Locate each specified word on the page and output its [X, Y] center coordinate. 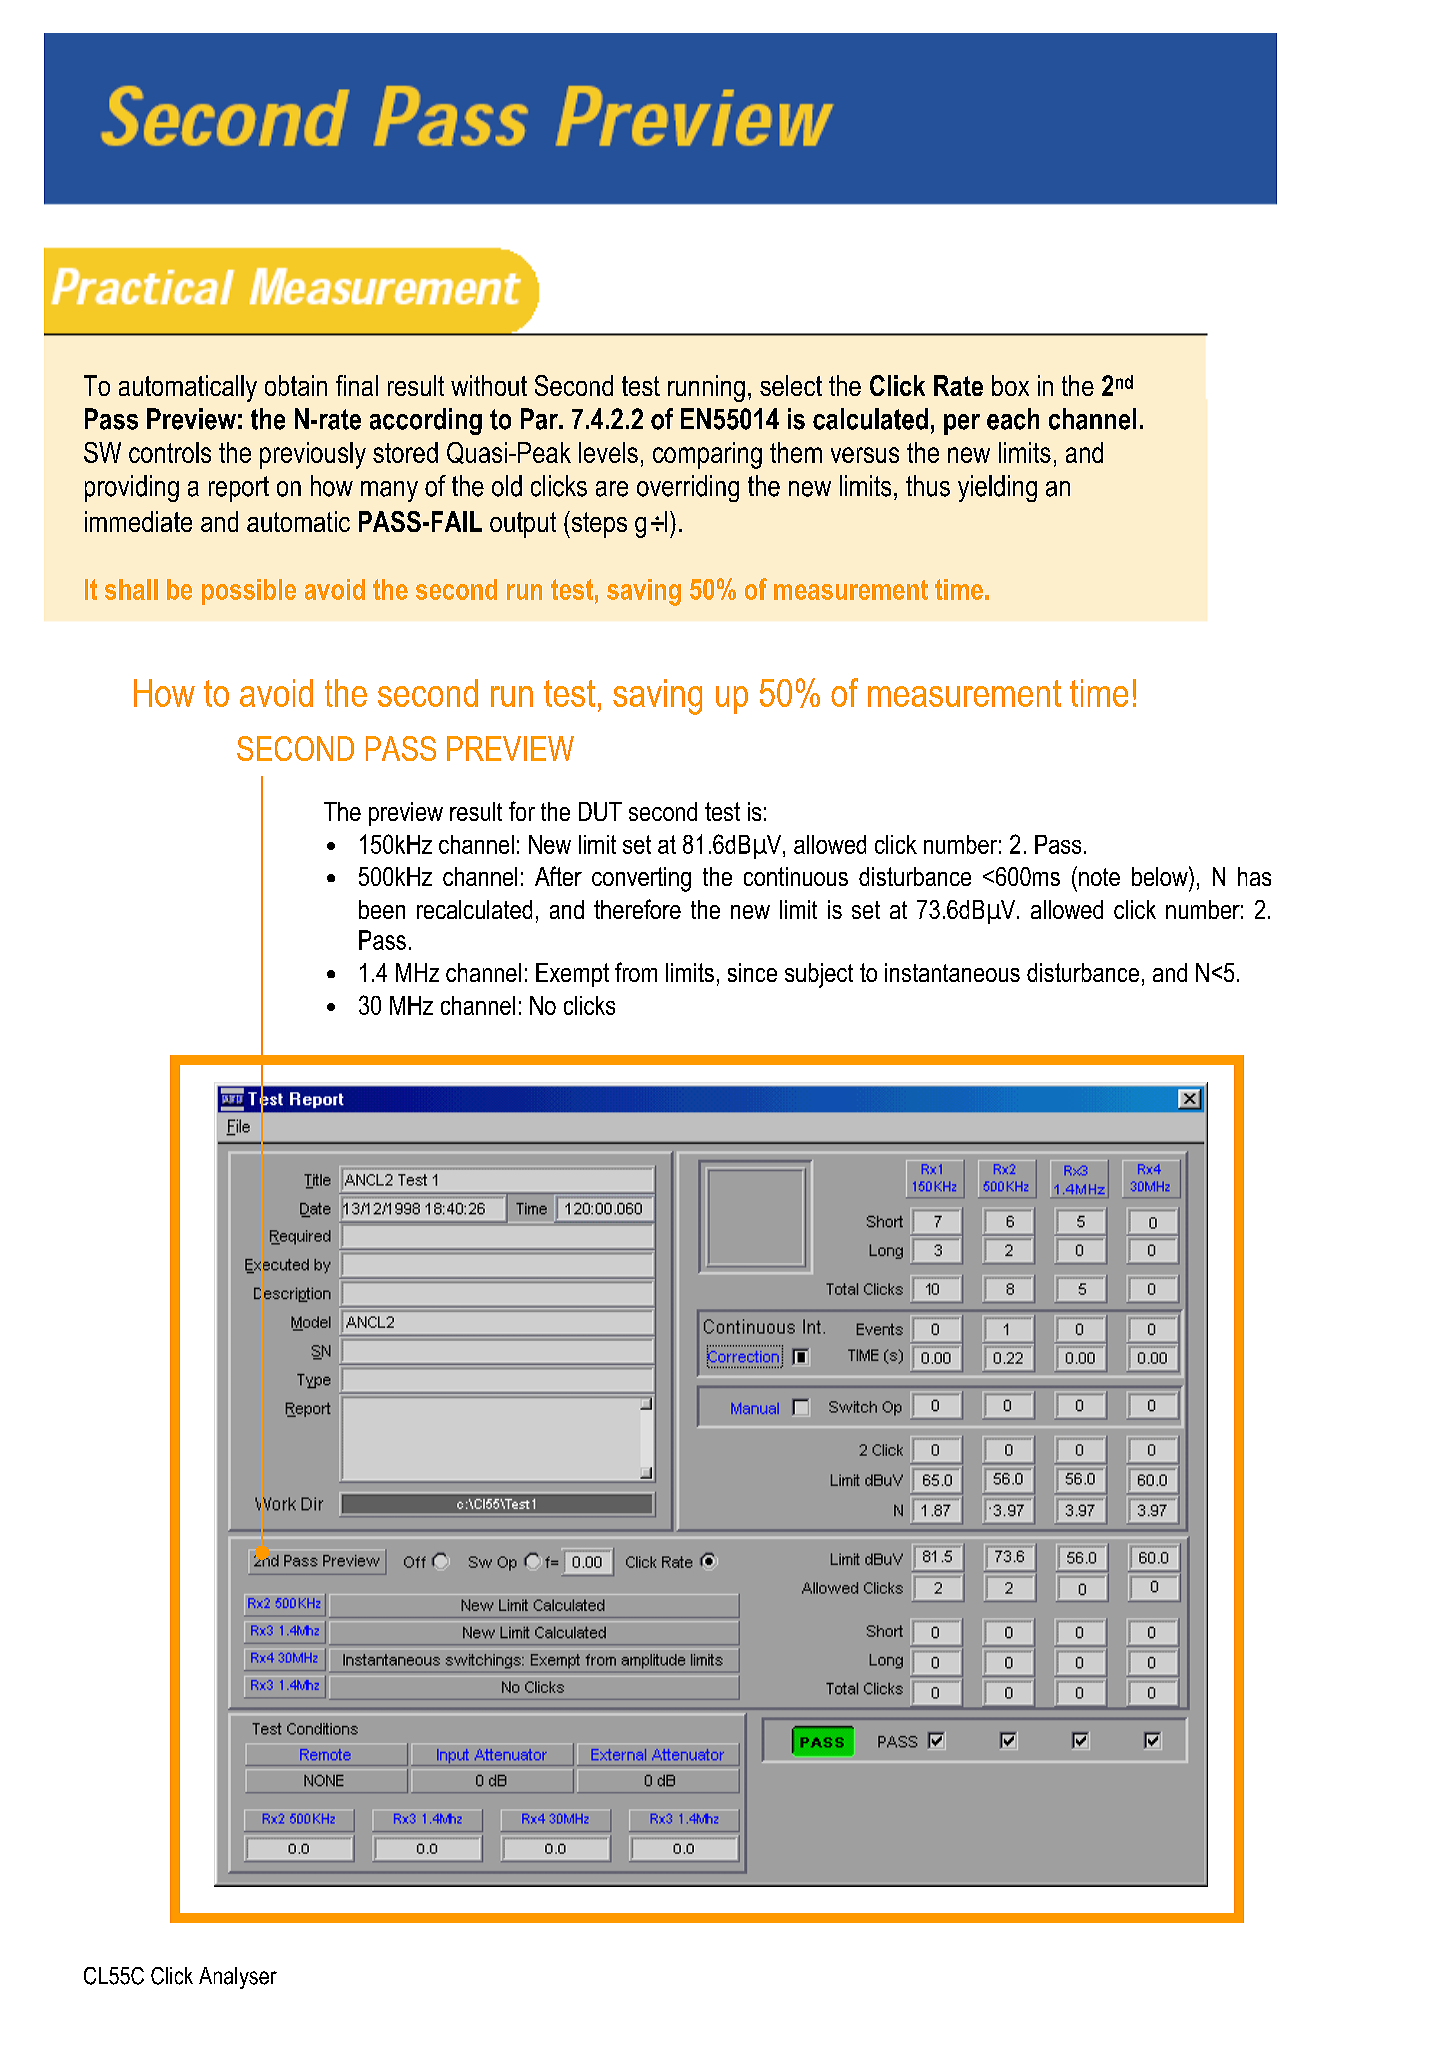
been [382, 909]
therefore [637, 909]
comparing [707, 455]
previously [313, 455]
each [1013, 419]
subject [819, 975]
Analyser [238, 1978]
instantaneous [952, 972]
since [752, 972]
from [636, 972]
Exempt [572, 975]
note [1099, 877]
